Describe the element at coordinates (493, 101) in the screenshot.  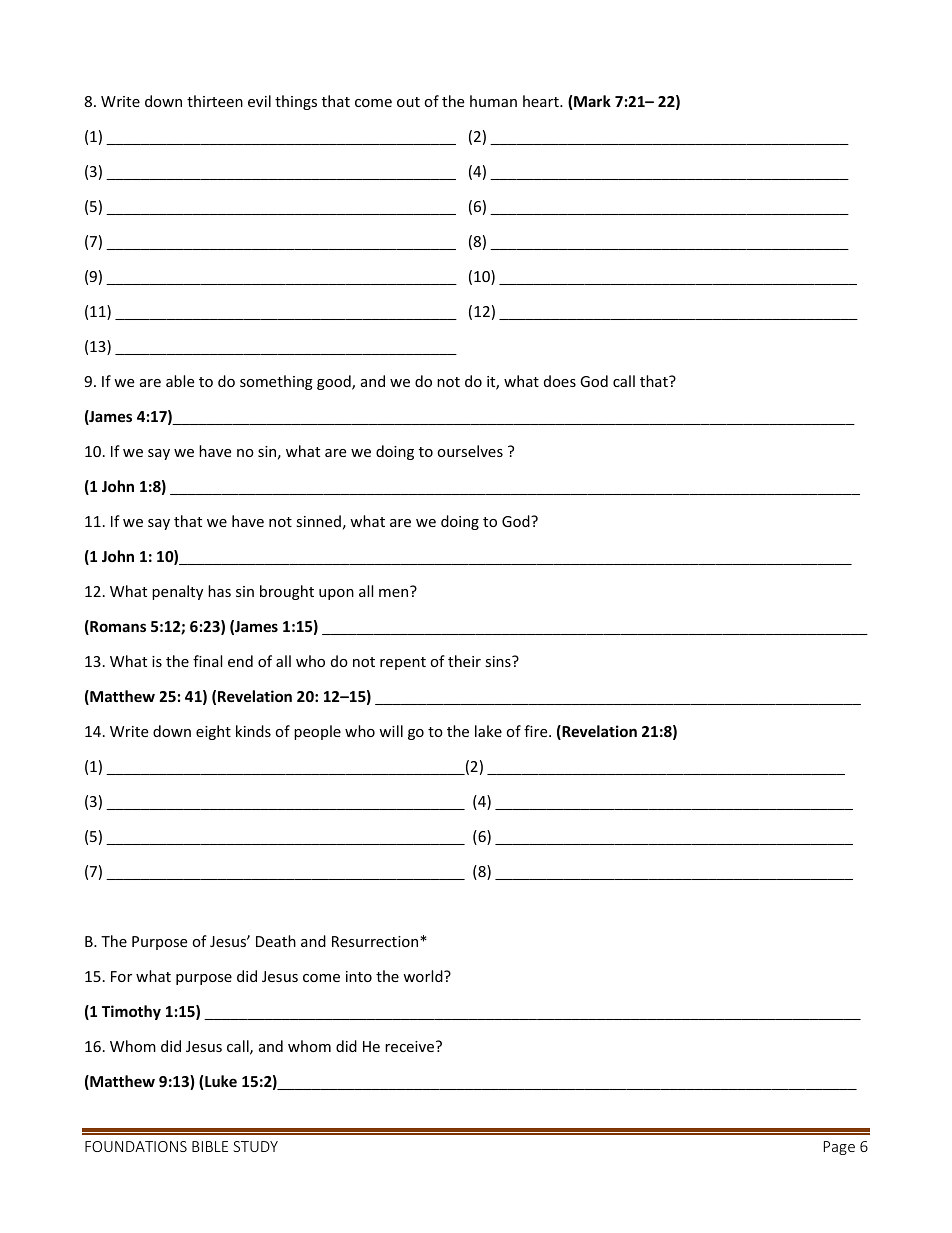
I see `human` at that location.
